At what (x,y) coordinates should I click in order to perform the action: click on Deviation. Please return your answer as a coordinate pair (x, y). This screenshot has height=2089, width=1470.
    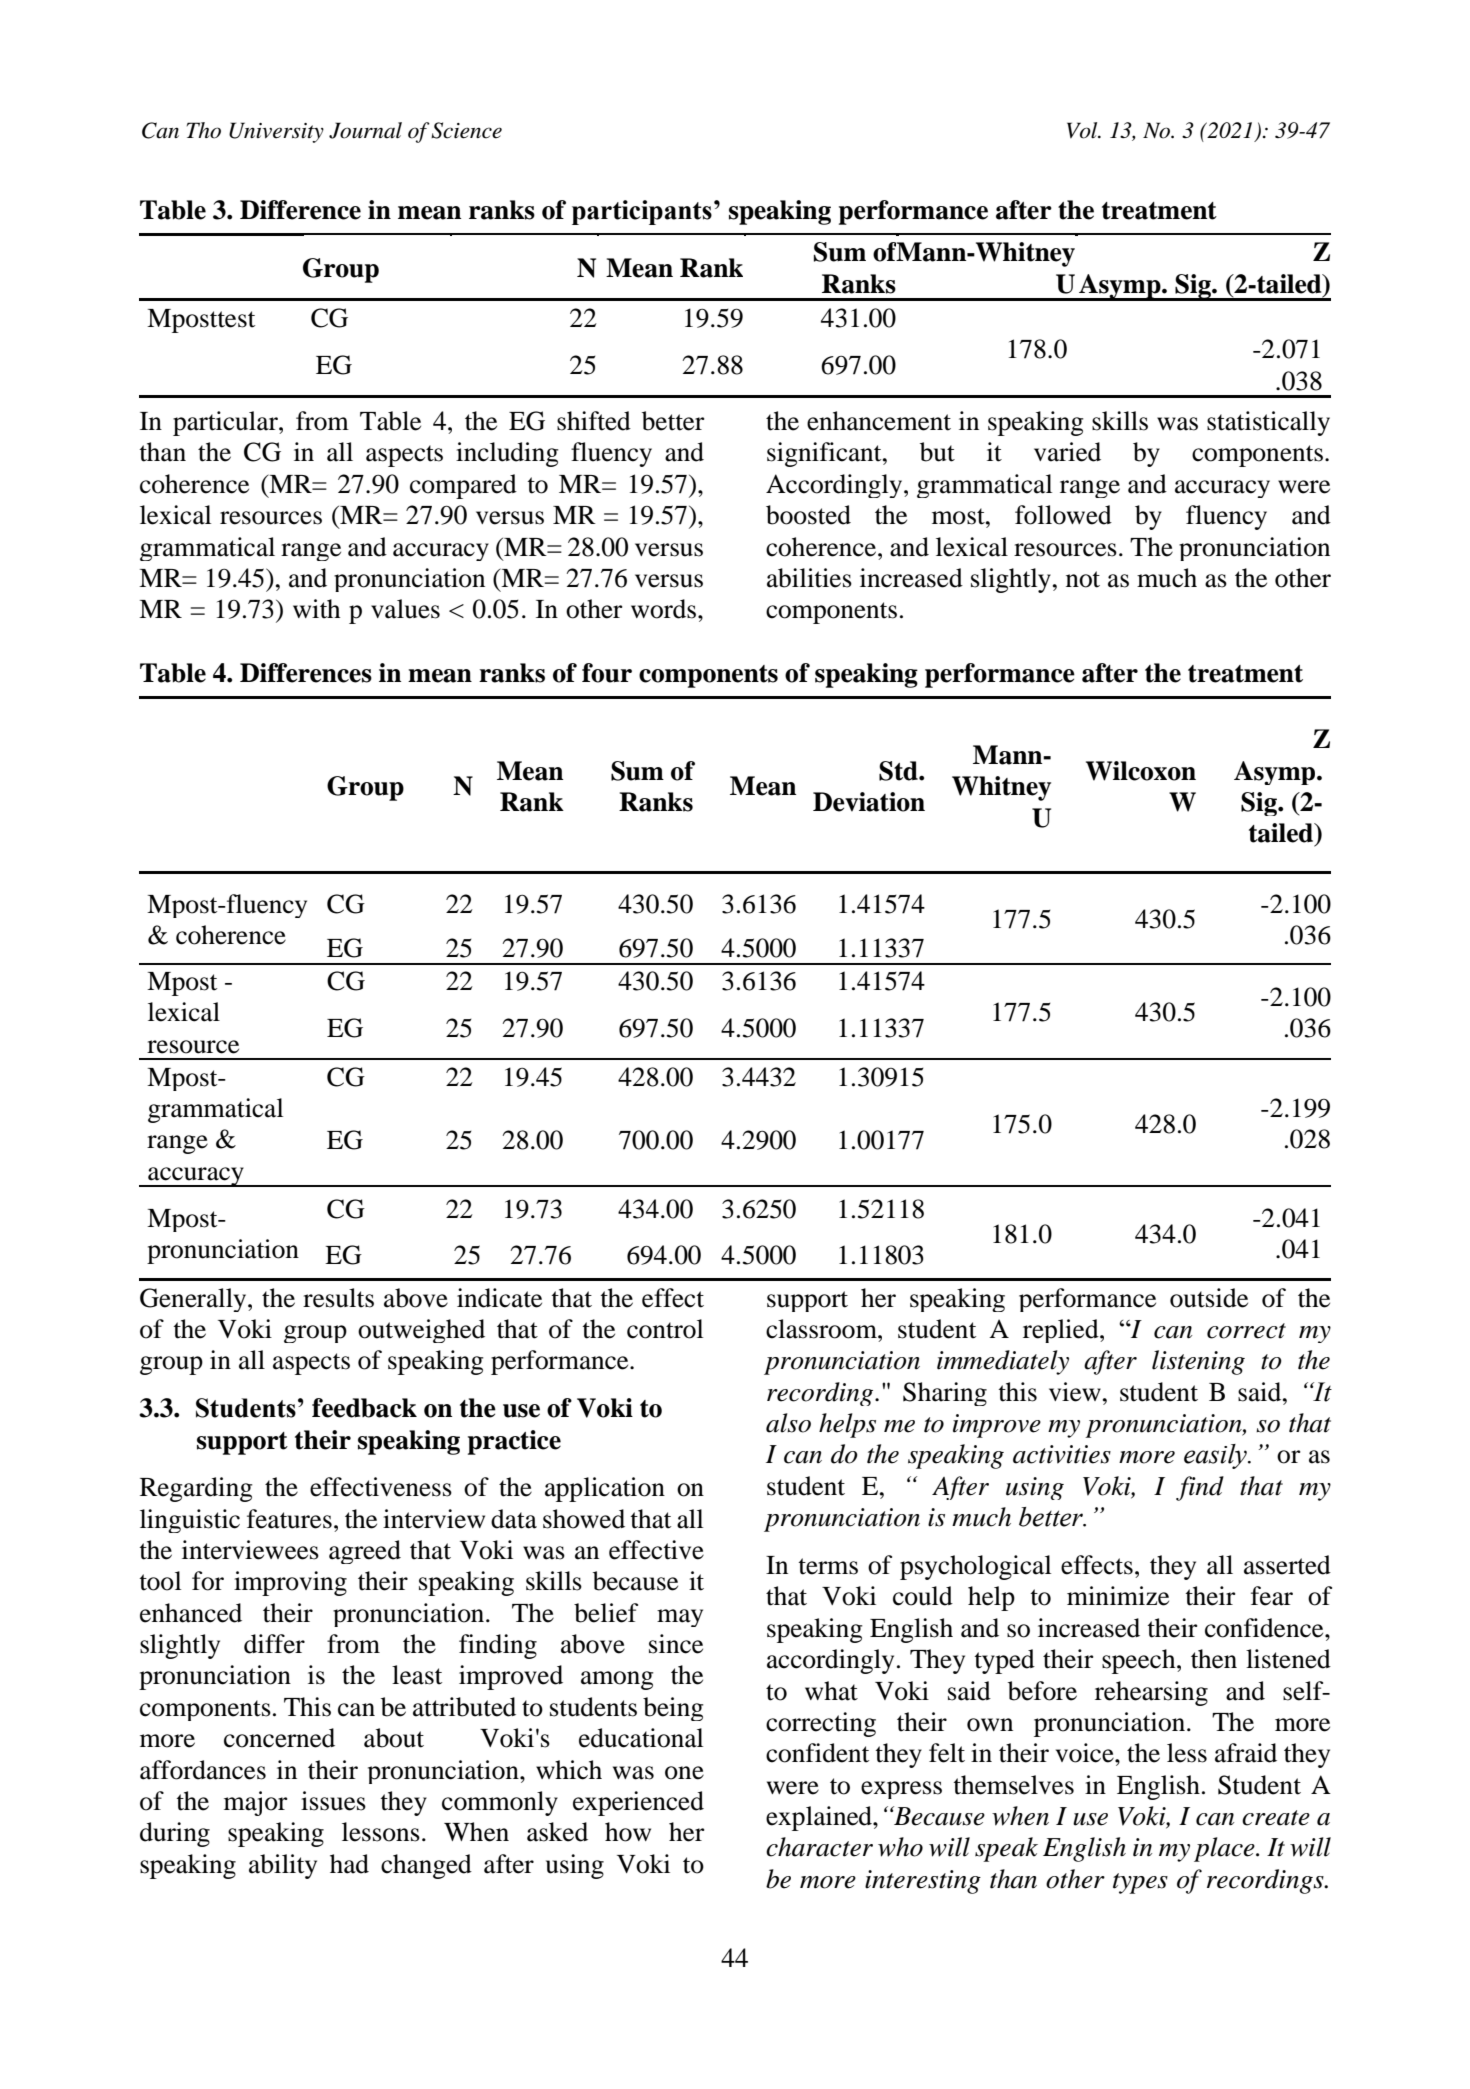
    Looking at the image, I should click on (869, 802).
